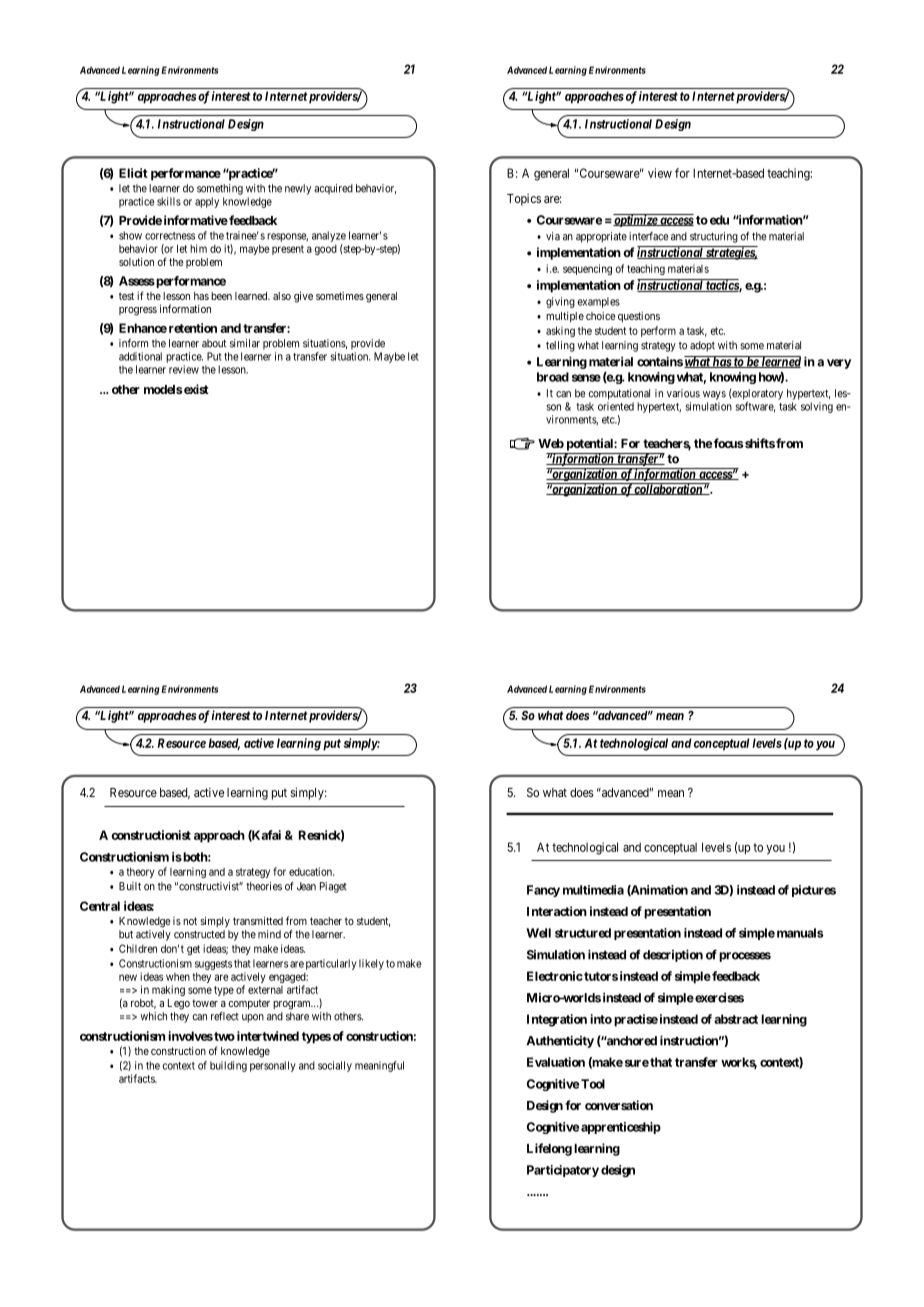 Image resolution: width=924 pixels, height=1307 pixels. Describe the element at coordinates (714, 237) in the screenshot. I see `structuring` at that location.
